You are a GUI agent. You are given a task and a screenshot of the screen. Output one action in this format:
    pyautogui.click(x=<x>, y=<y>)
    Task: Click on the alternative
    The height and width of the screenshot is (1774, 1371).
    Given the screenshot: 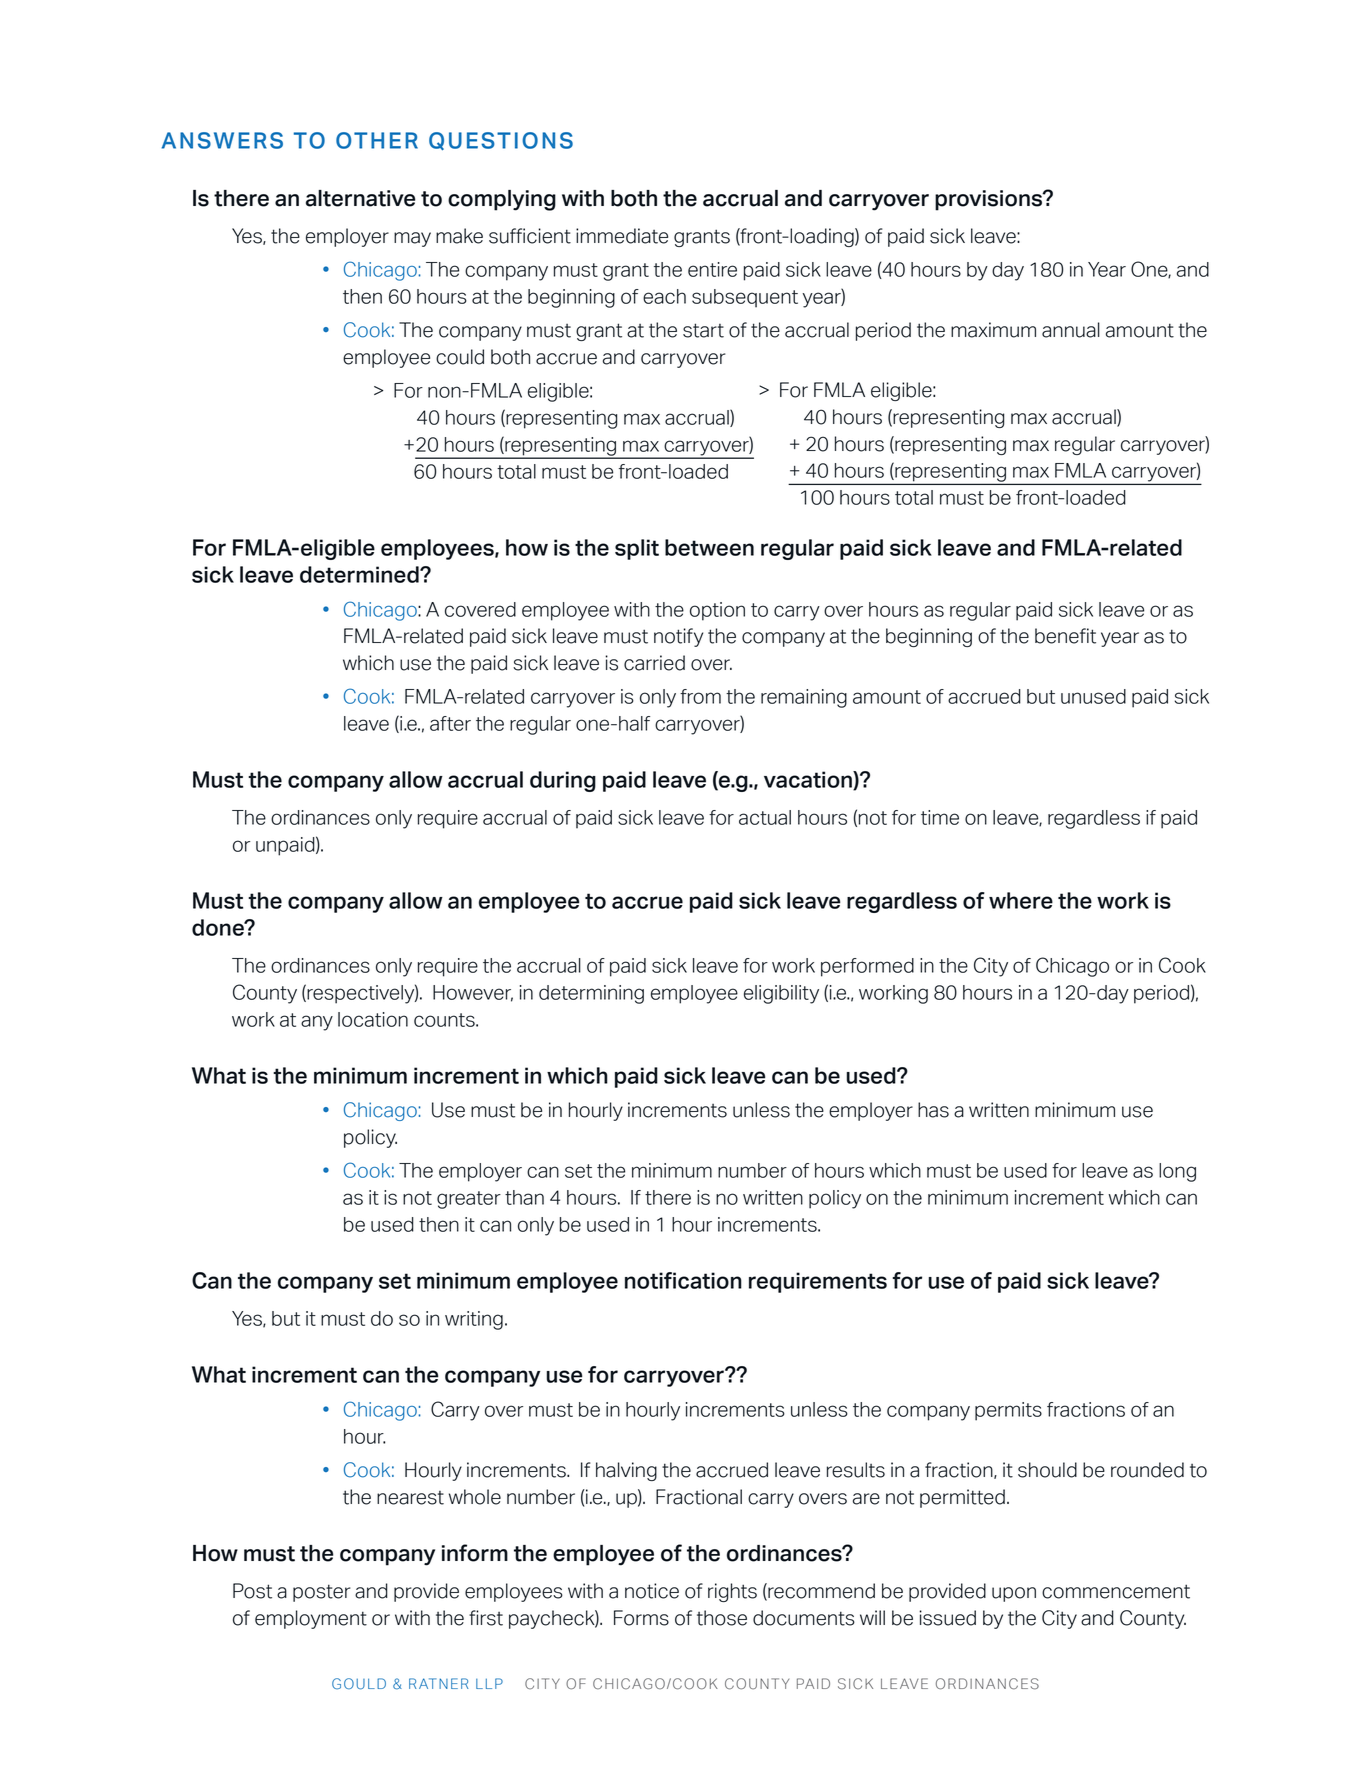 What is the action you would take?
    pyautogui.click(x=360, y=198)
